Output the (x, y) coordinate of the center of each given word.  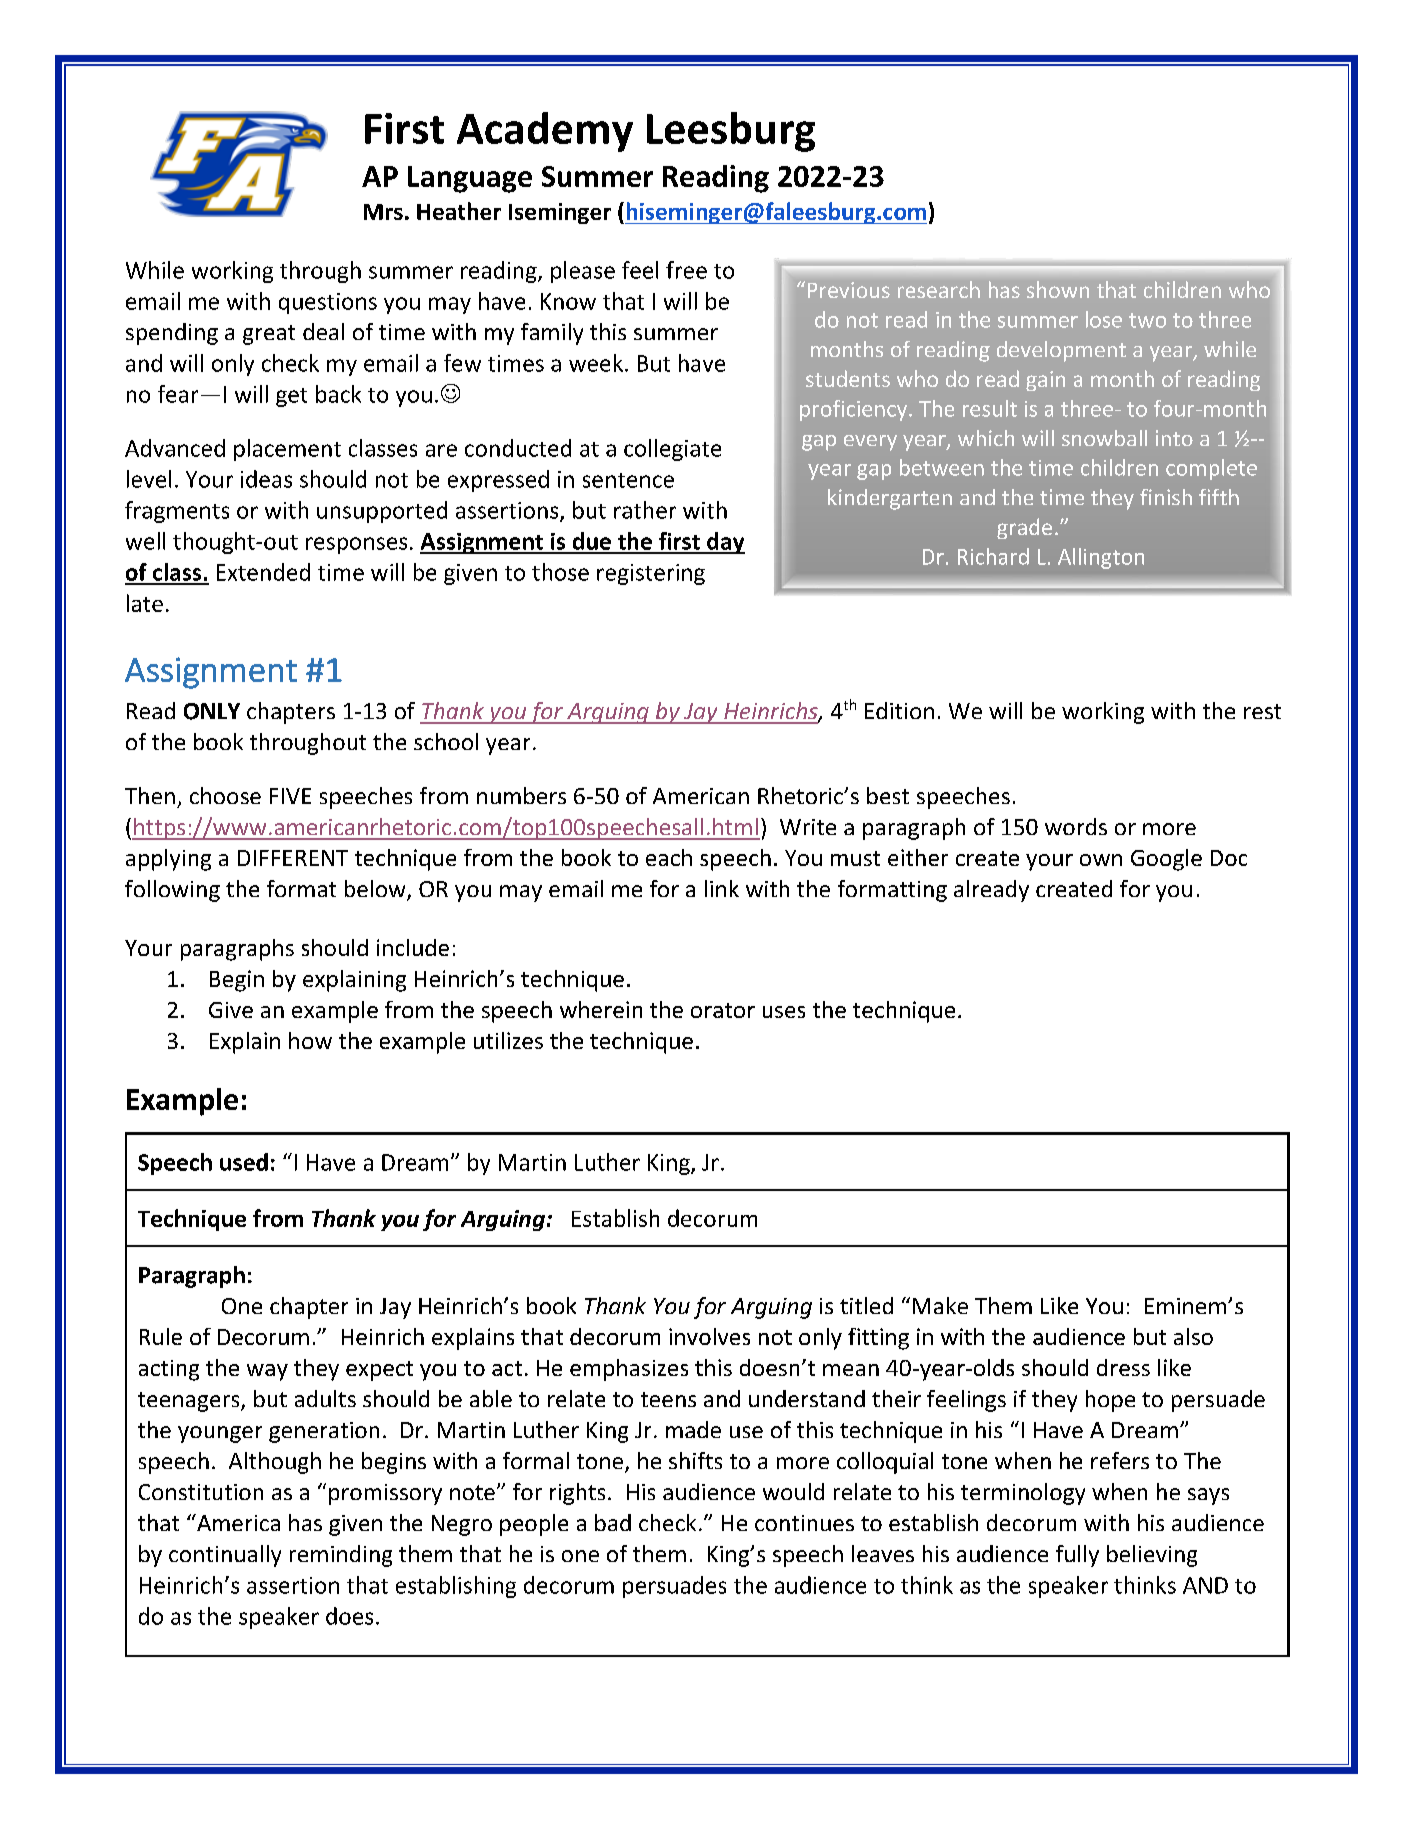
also (1193, 1336)
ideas (266, 479)
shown (1058, 289)
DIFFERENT (293, 858)
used (244, 1162)
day (725, 543)
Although (275, 1463)
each (669, 857)
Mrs (383, 212)
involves (709, 1336)
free (686, 270)
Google (1166, 860)
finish (1166, 497)
